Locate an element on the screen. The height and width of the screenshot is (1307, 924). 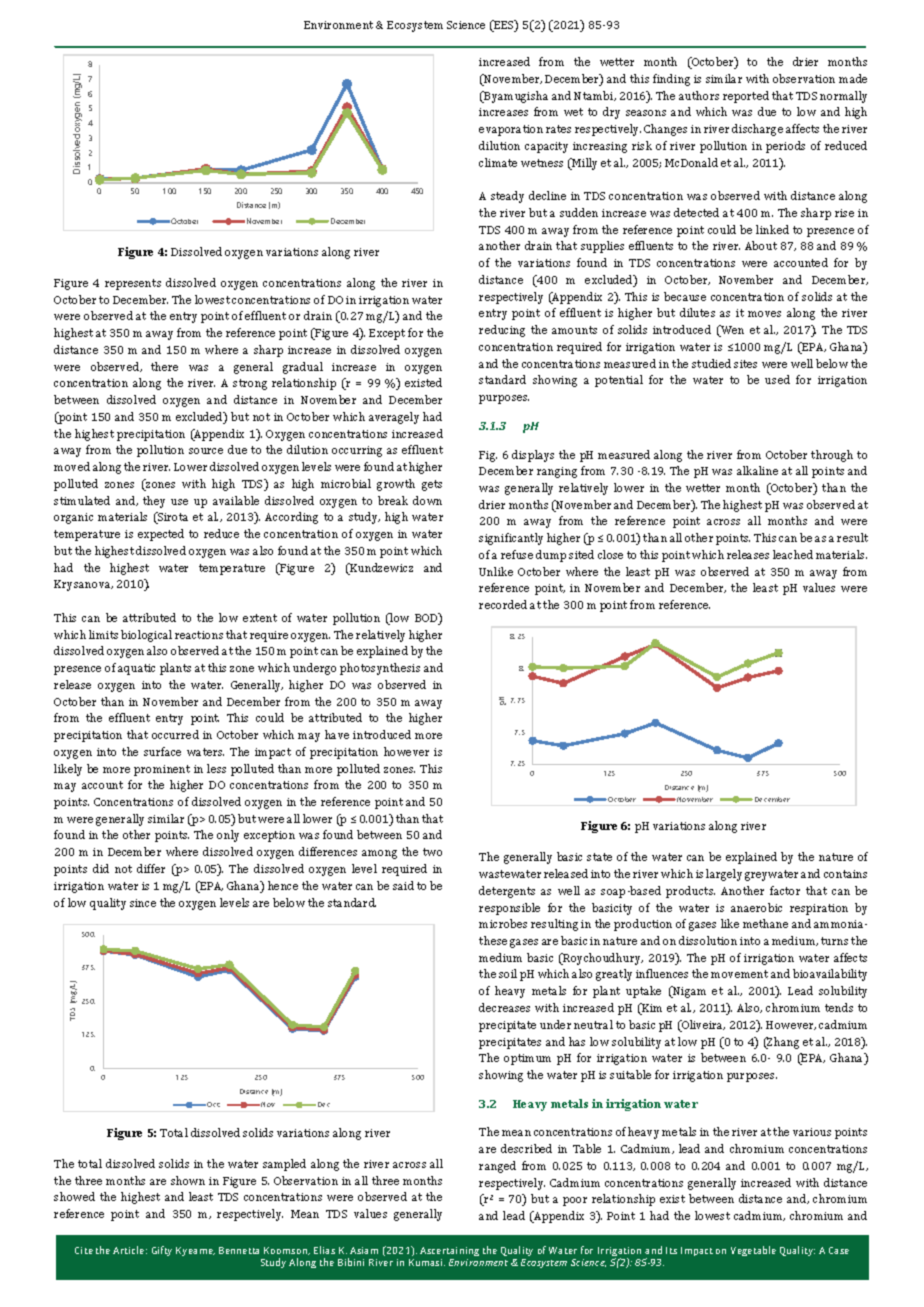
since is located at coordinates (143, 903).
